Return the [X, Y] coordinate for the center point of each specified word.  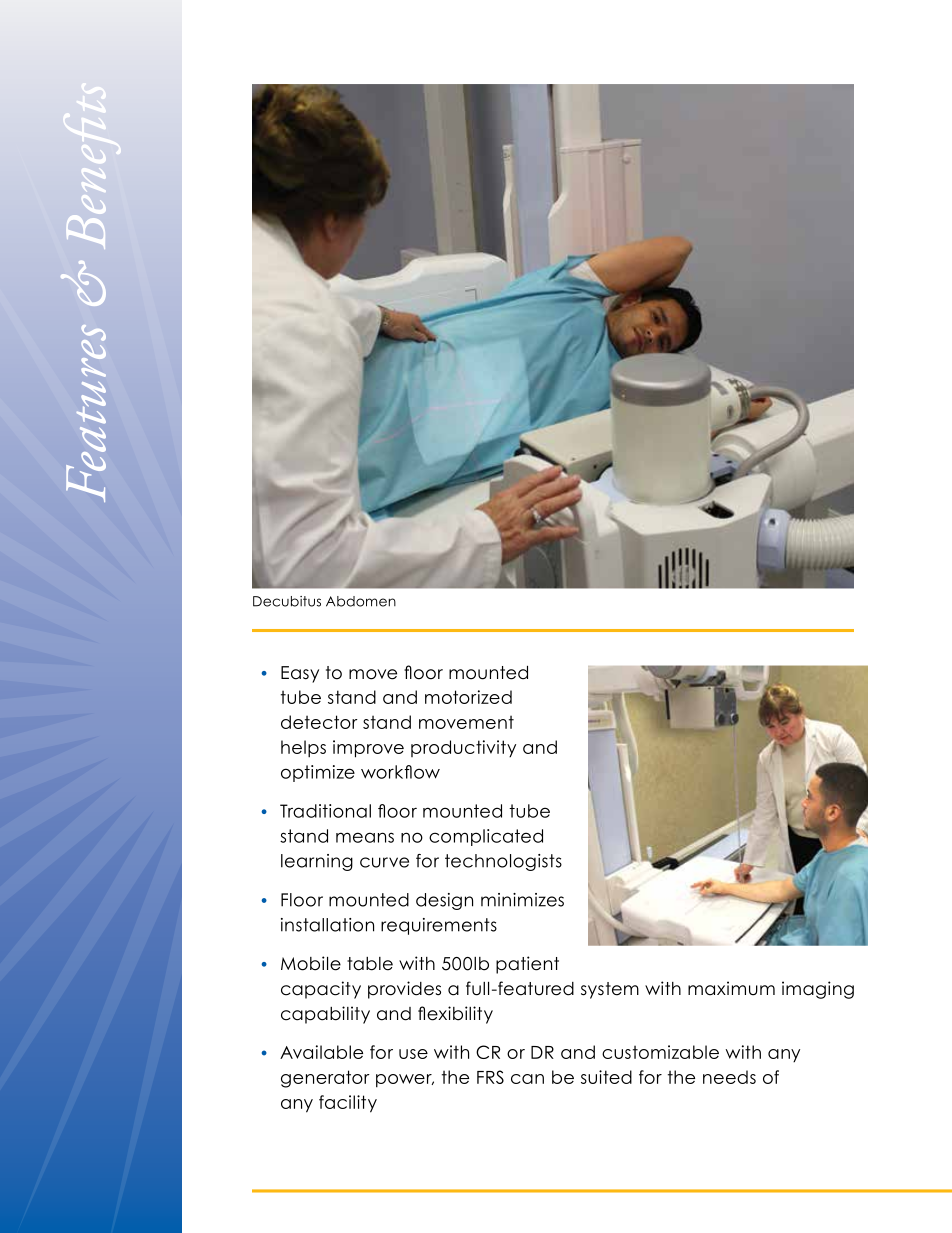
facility [348, 1104]
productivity [463, 748]
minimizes [522, 900]
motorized [468, 697]
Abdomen [361, 601]
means [365, 837]
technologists [503, 862]
